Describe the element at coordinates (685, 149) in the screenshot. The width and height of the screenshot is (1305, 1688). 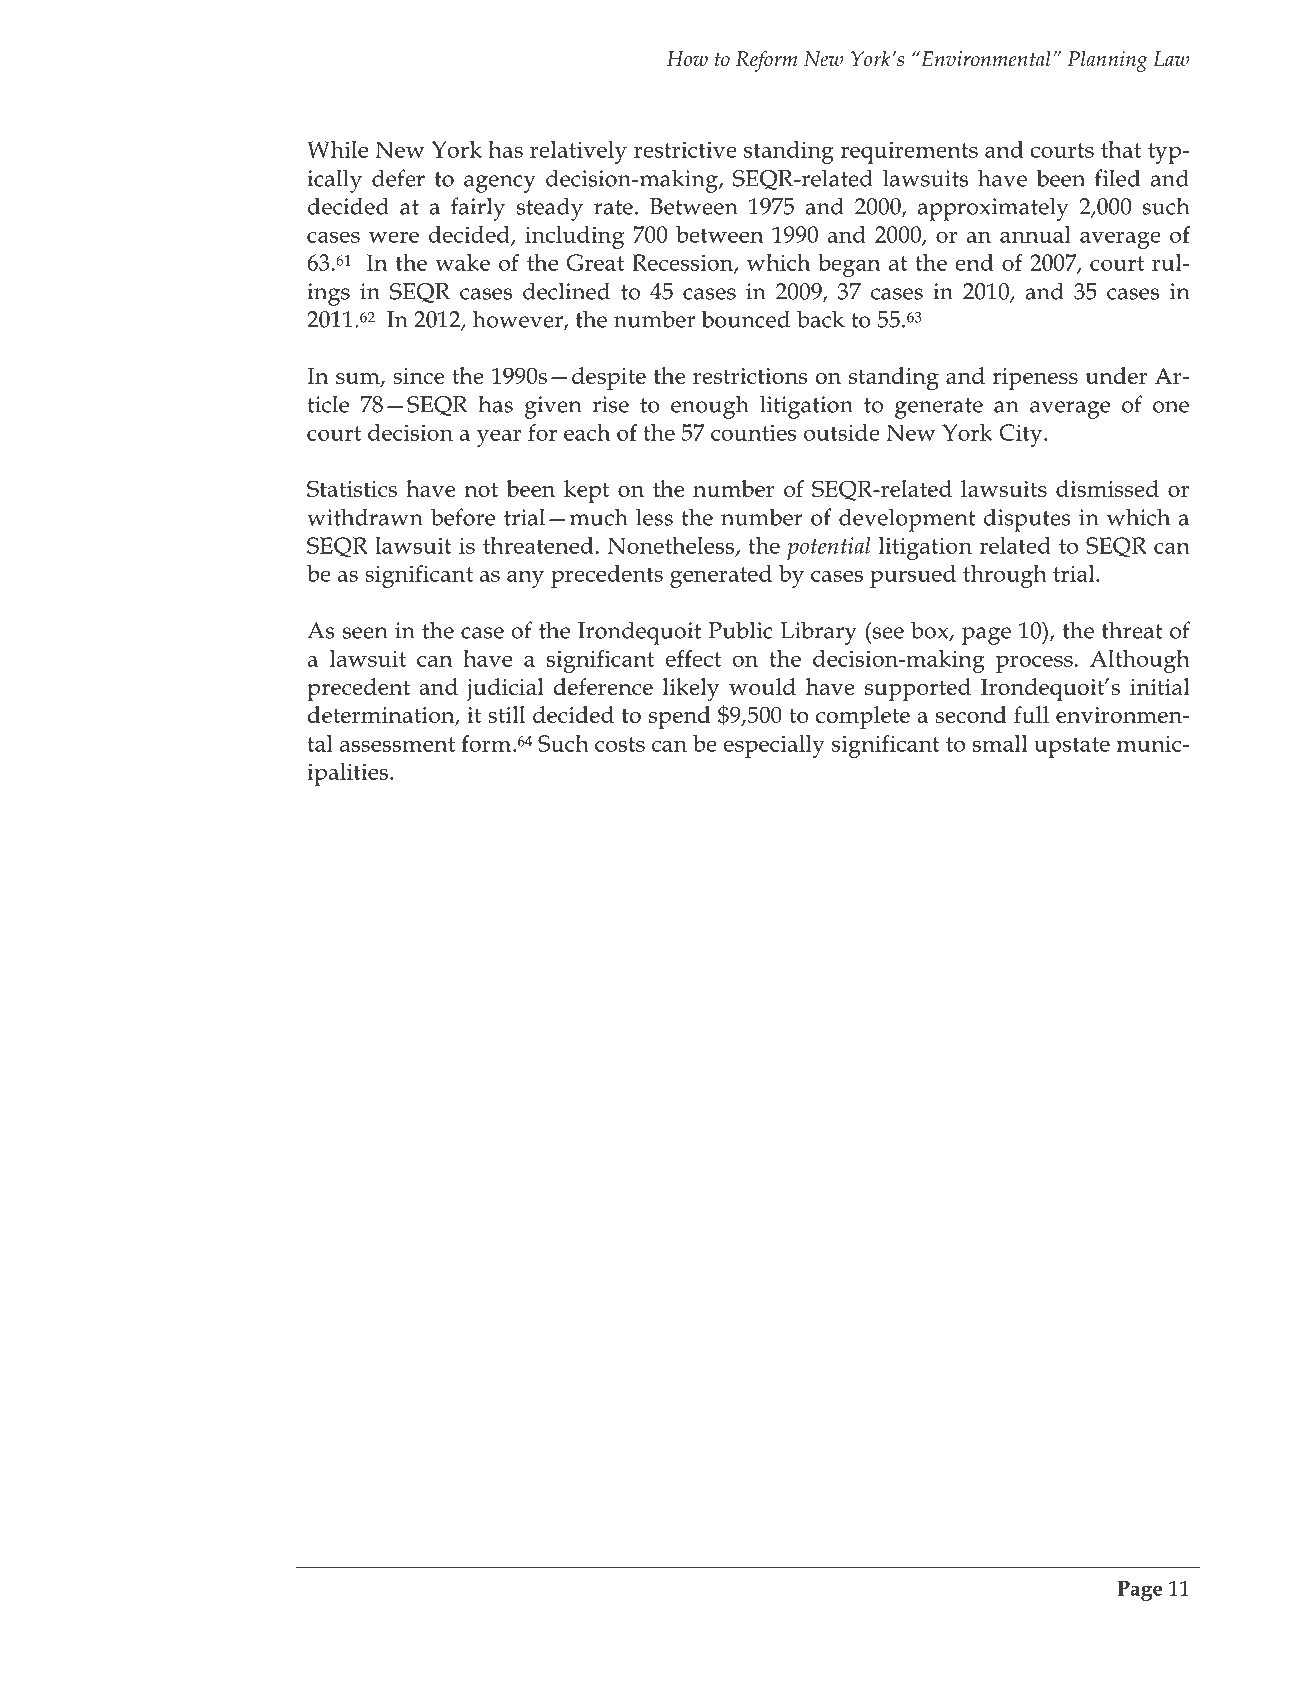
I see `restrictive` at that location.
